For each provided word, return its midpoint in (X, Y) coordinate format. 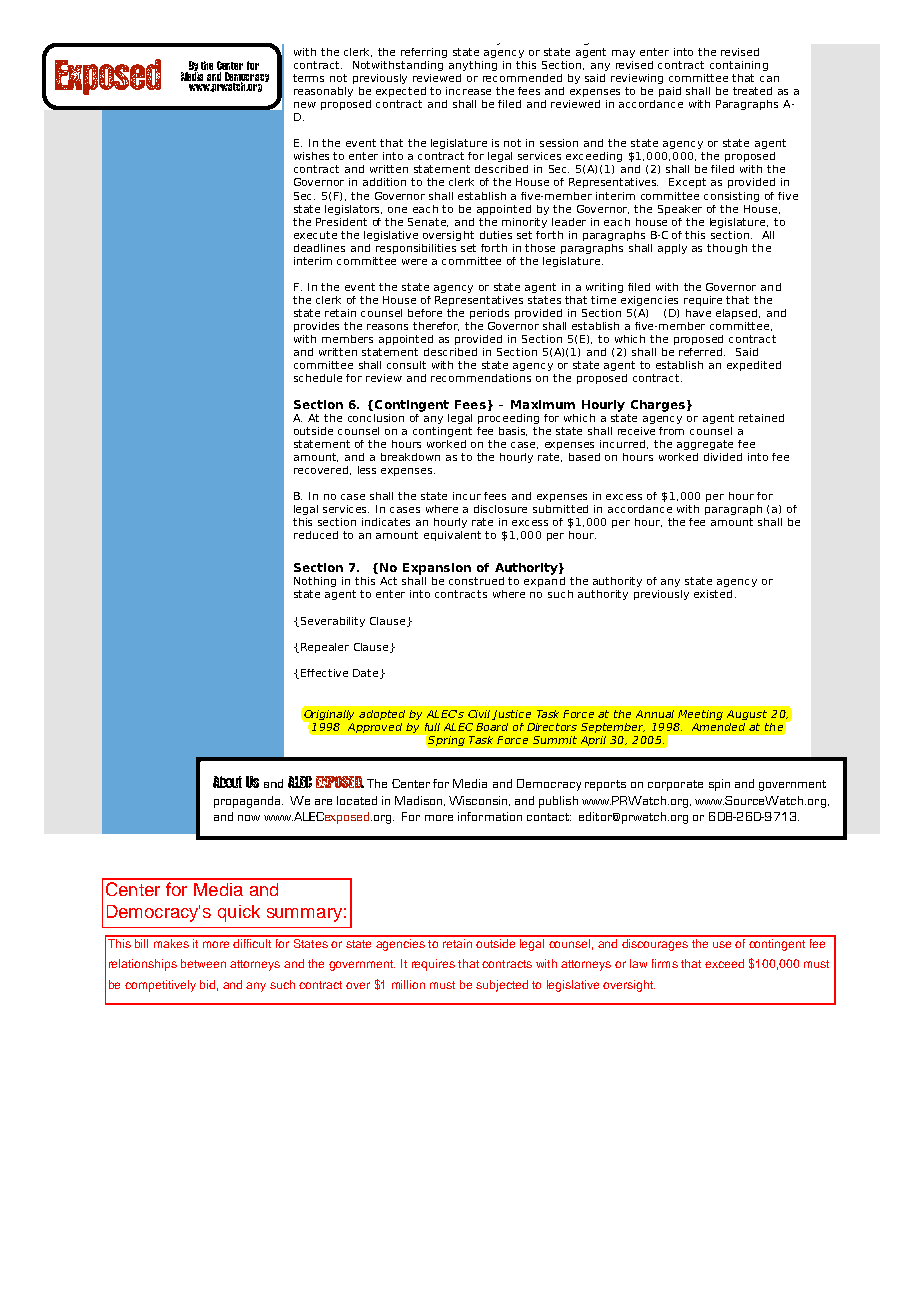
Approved (375, 728)
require (703, 301)
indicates (386, 522)
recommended (522, 78)
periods (489, 314)
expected (401, 92)
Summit (555, 740)
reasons (387, 327)
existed (713, 594)
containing (739, 66)
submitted (560, 509)
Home (727, 791)
